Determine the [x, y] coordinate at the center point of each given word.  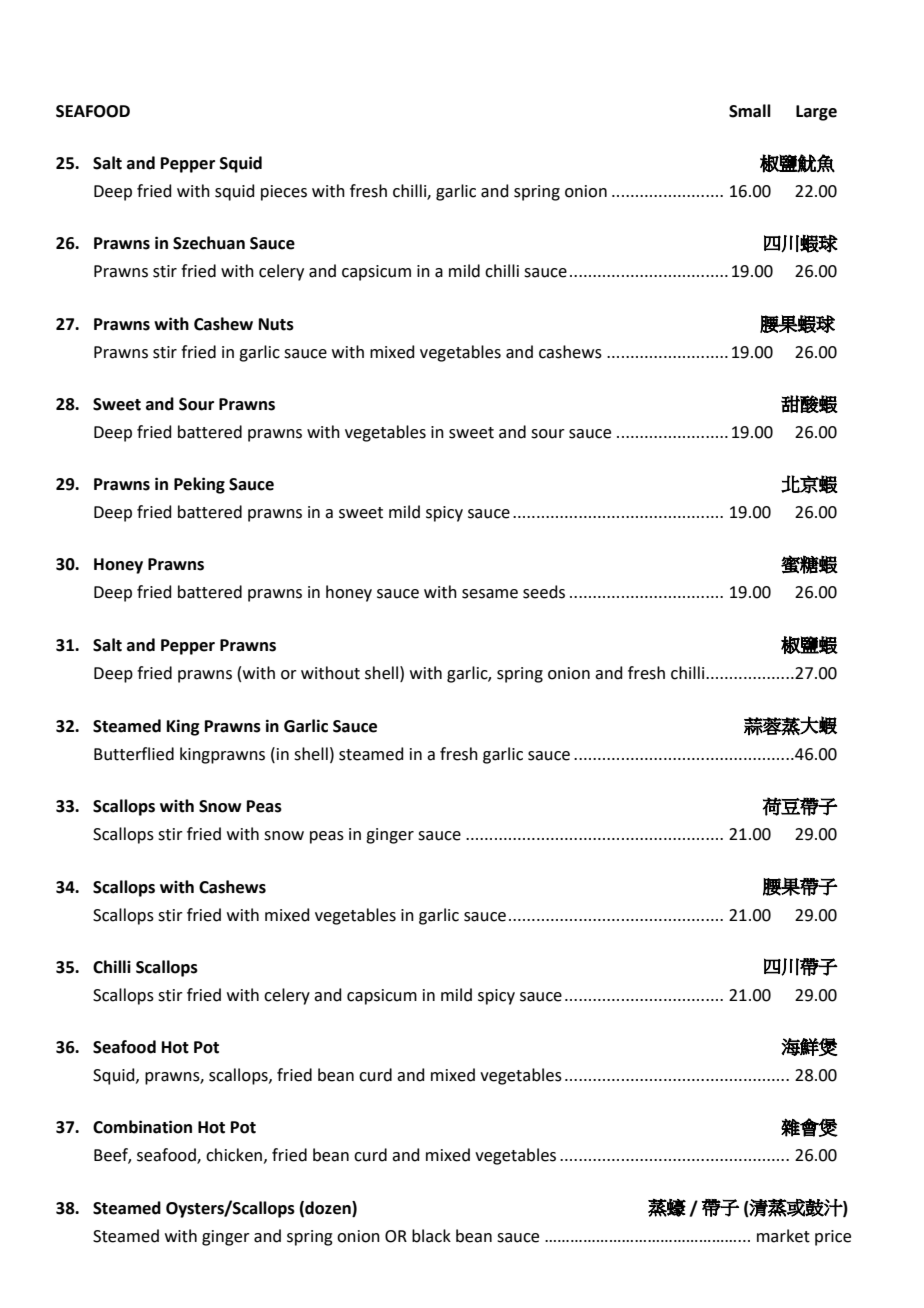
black [431, 1236]
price [833, 1238]
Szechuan [209, 243]
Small [750, 111]
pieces [284, 193]
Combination [142, 1127]
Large [816, 113]
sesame [490, 594]
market [783, 1236]
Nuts [276, 324]
